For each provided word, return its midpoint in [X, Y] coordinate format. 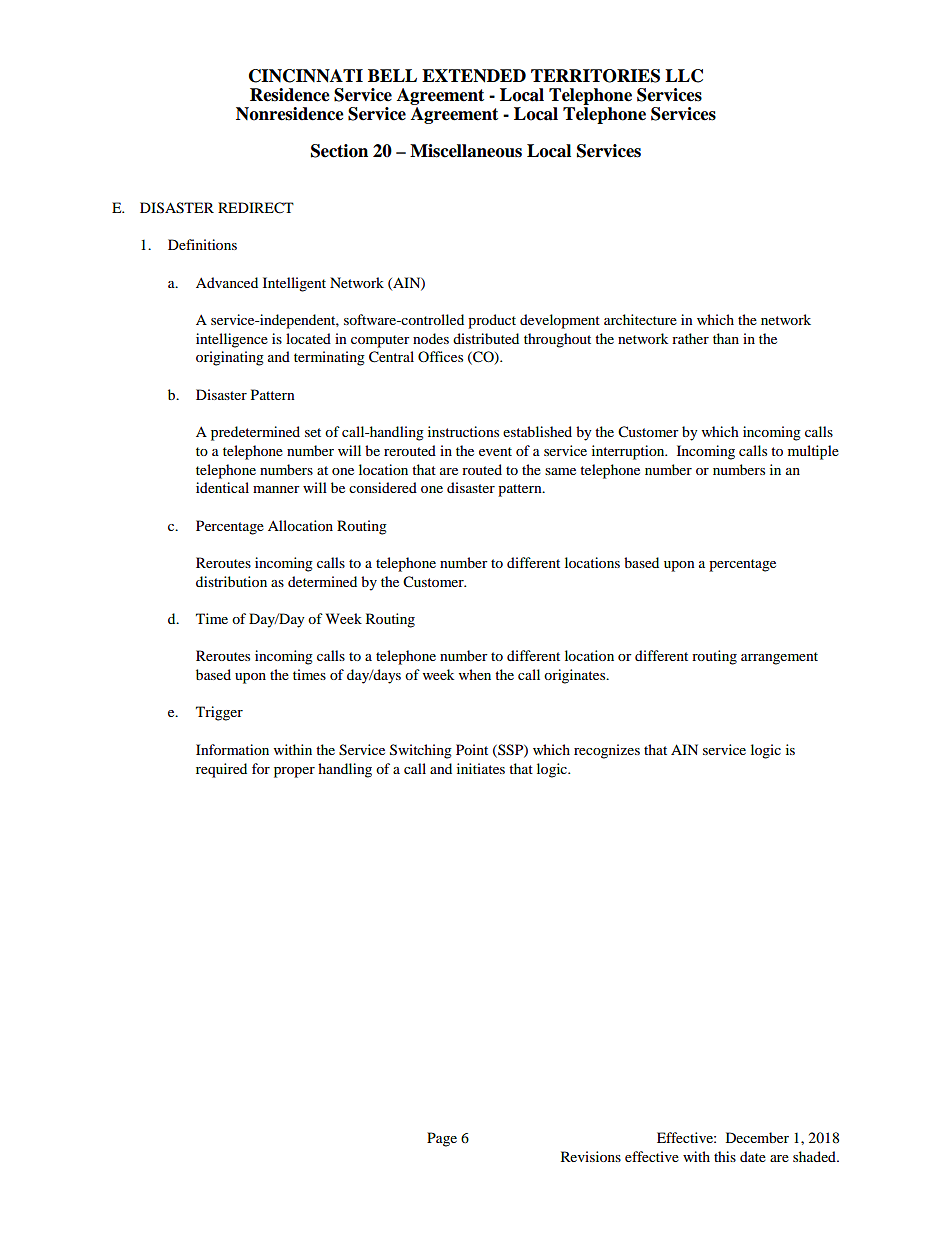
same [560, 471]
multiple [813, 452]
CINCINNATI [306, 76]
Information [232, 749]
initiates [481, 768]
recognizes [607, 751]
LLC [684, 76]
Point [472, 749]
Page [442, 1139]
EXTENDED [474, 76]
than [726, 338]
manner [276, 489]
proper [294, 772]
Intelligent [294, 284]
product [492, 321]
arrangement [779, 658]
